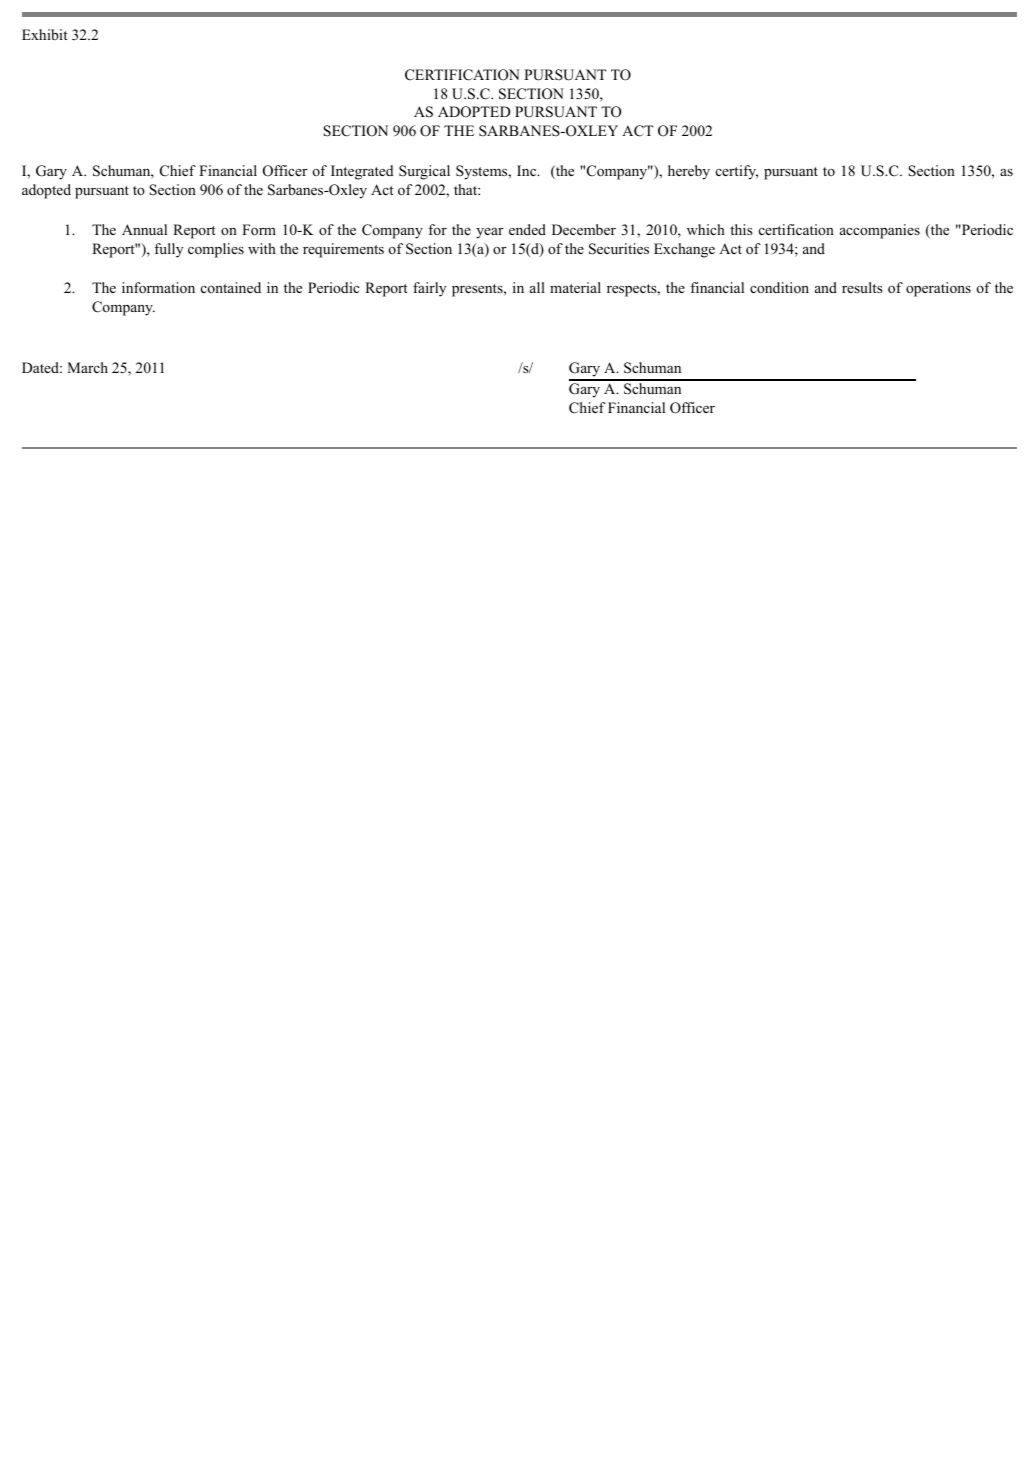  What do you see at coordinates (45, 34) in the page?
I see `Exhibit` at bounding box center [45, 34].
